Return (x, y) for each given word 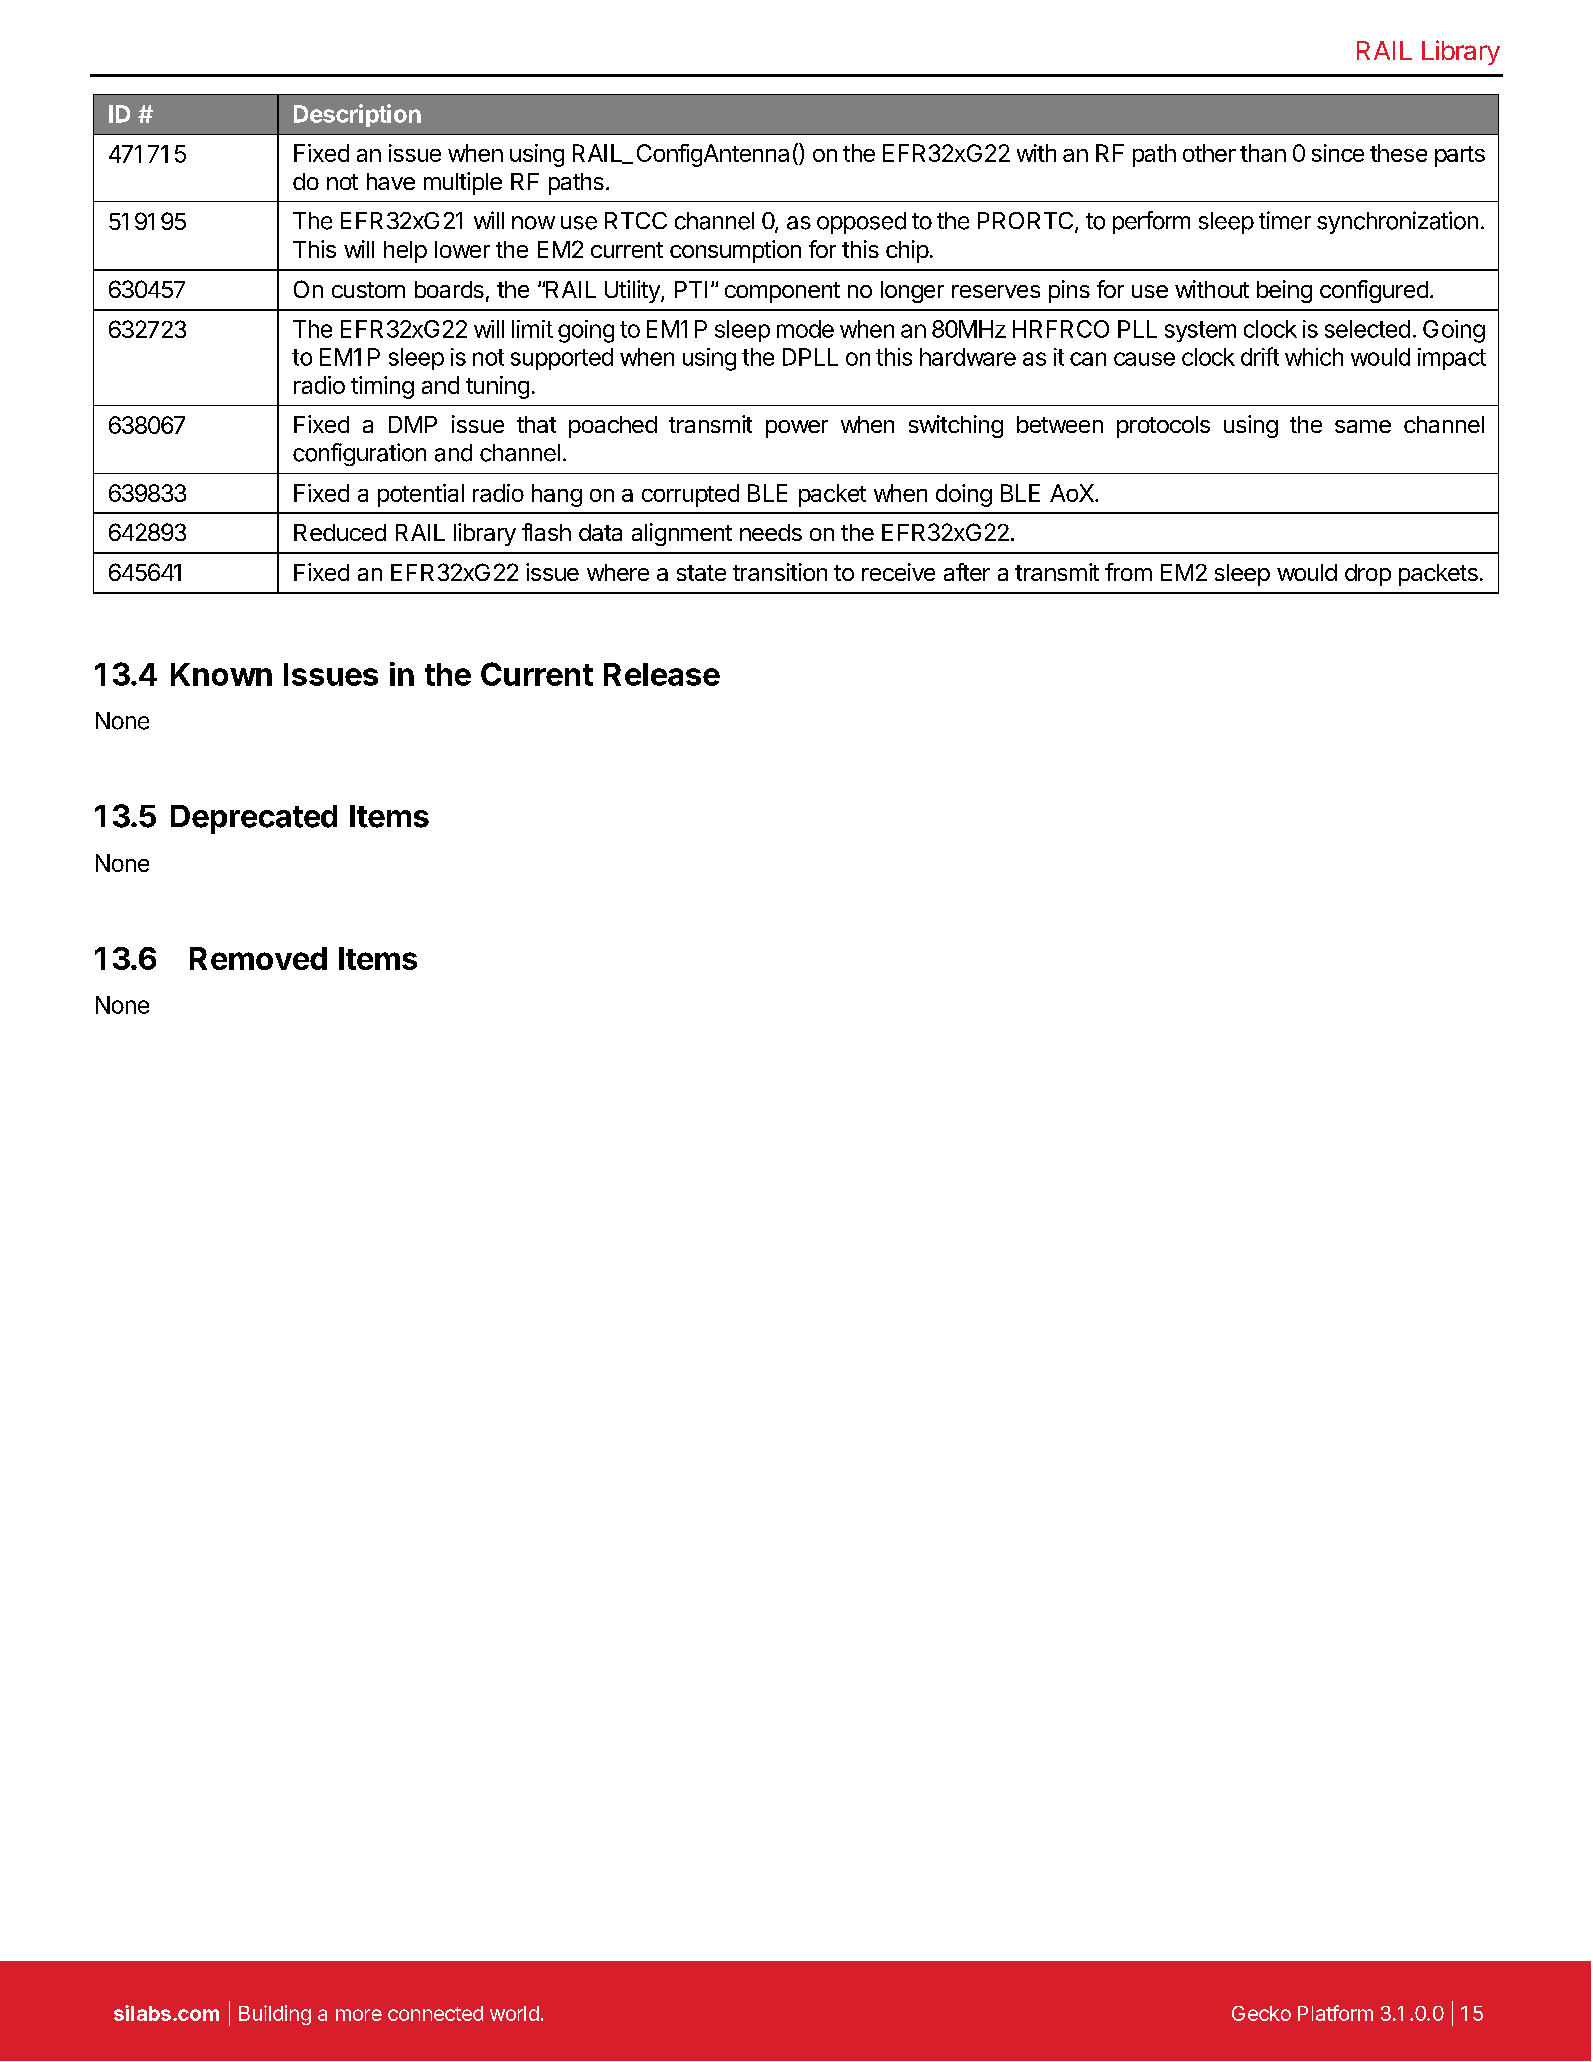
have (391, 181)
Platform (1335, 2013)
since (1338, 153)
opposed (861, 223)
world (514, 2013)
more (359, 2015)
